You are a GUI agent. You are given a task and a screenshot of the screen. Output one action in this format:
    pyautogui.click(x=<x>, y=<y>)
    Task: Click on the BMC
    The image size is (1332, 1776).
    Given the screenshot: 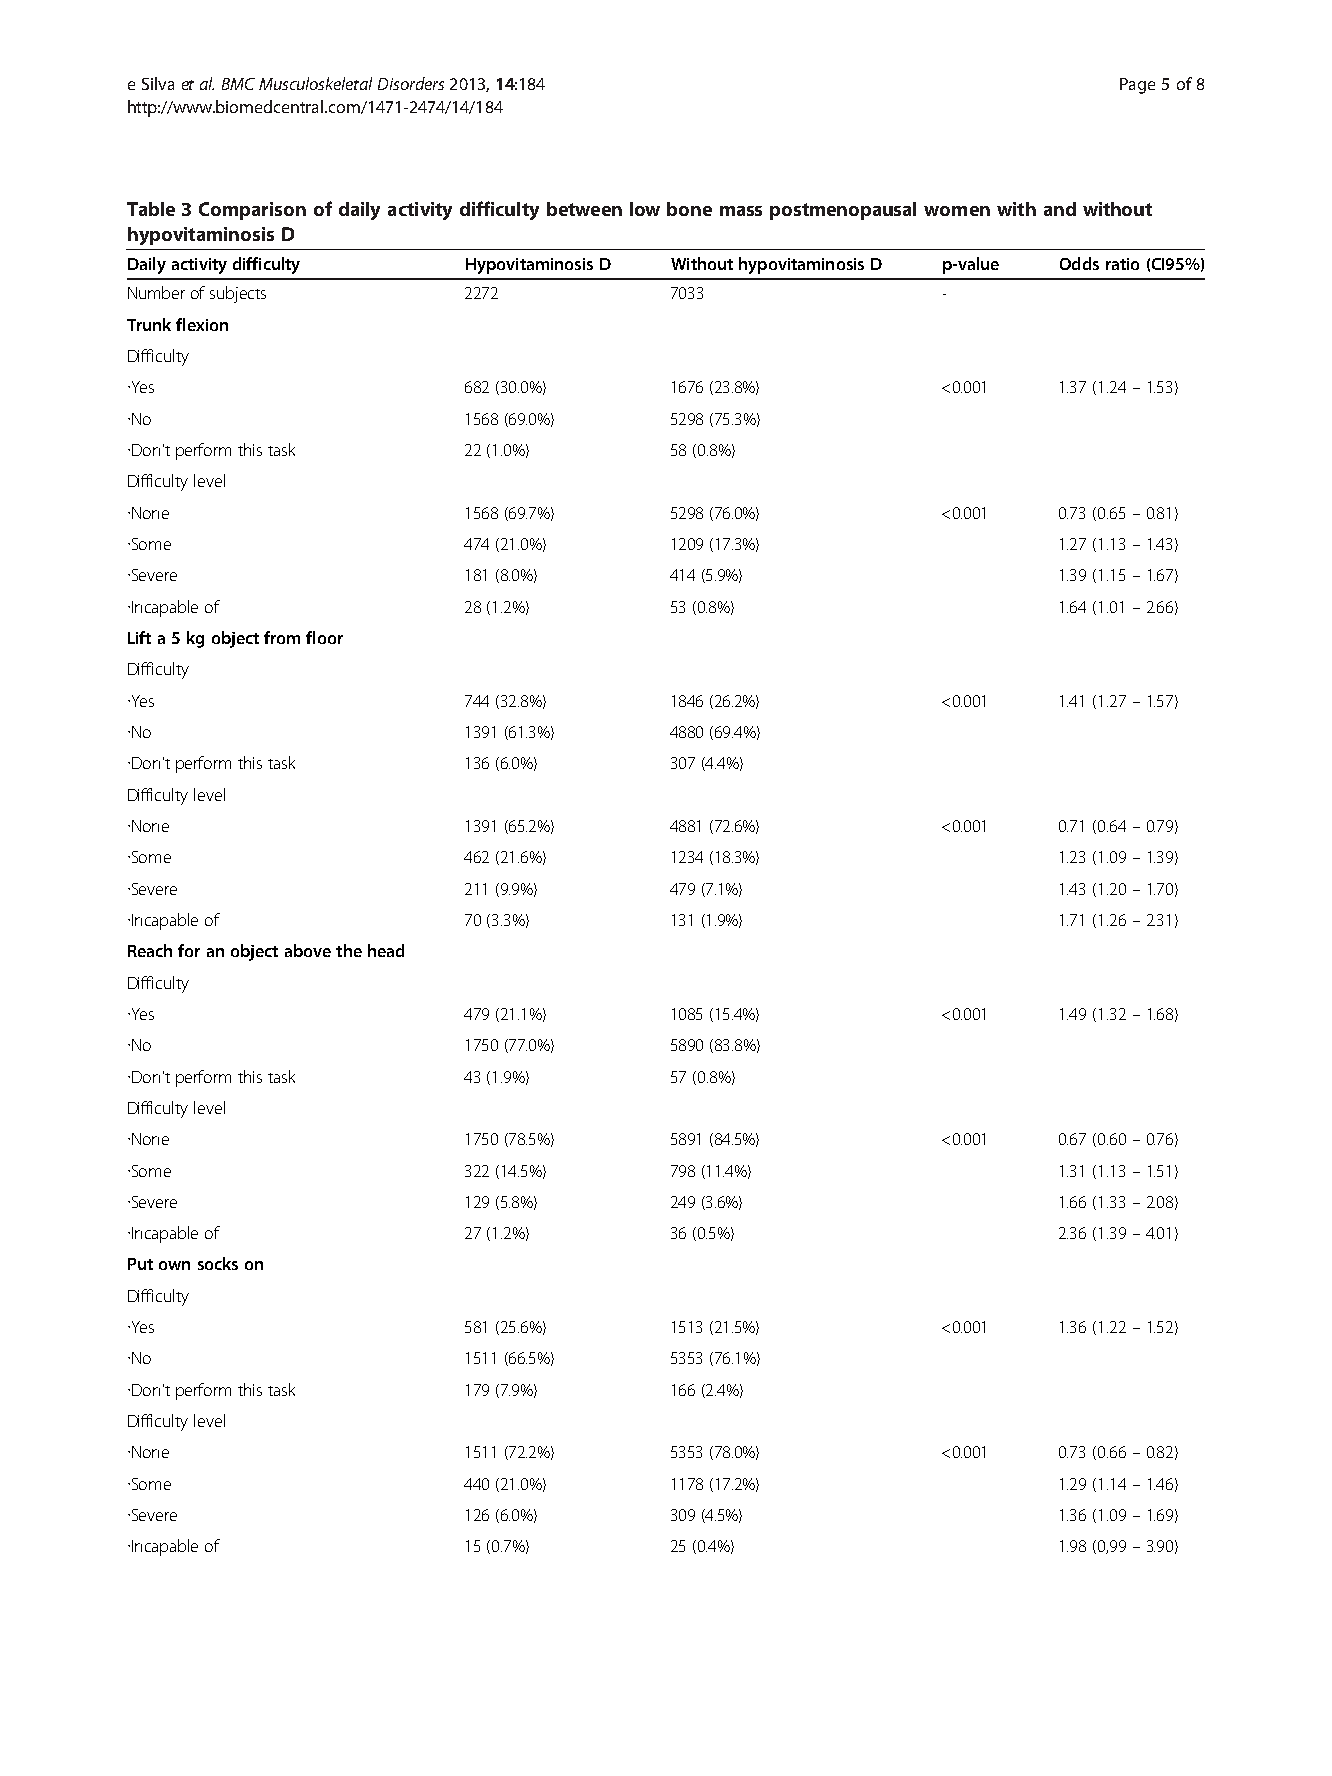 What is the action you would take?
    pyautogui.click(x=238, y=84)
